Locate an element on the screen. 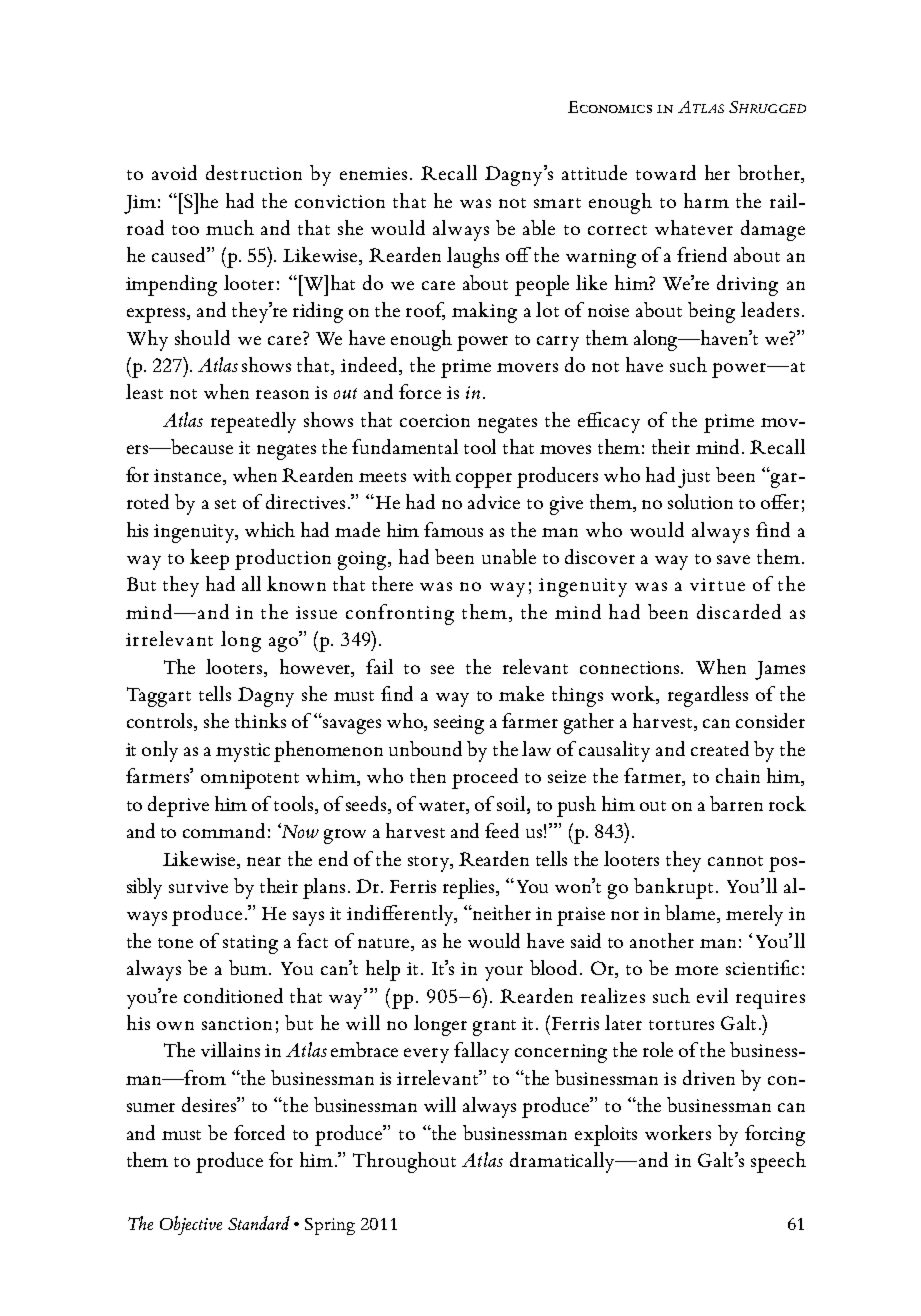  enemies is located at coordinates (373, 173).
